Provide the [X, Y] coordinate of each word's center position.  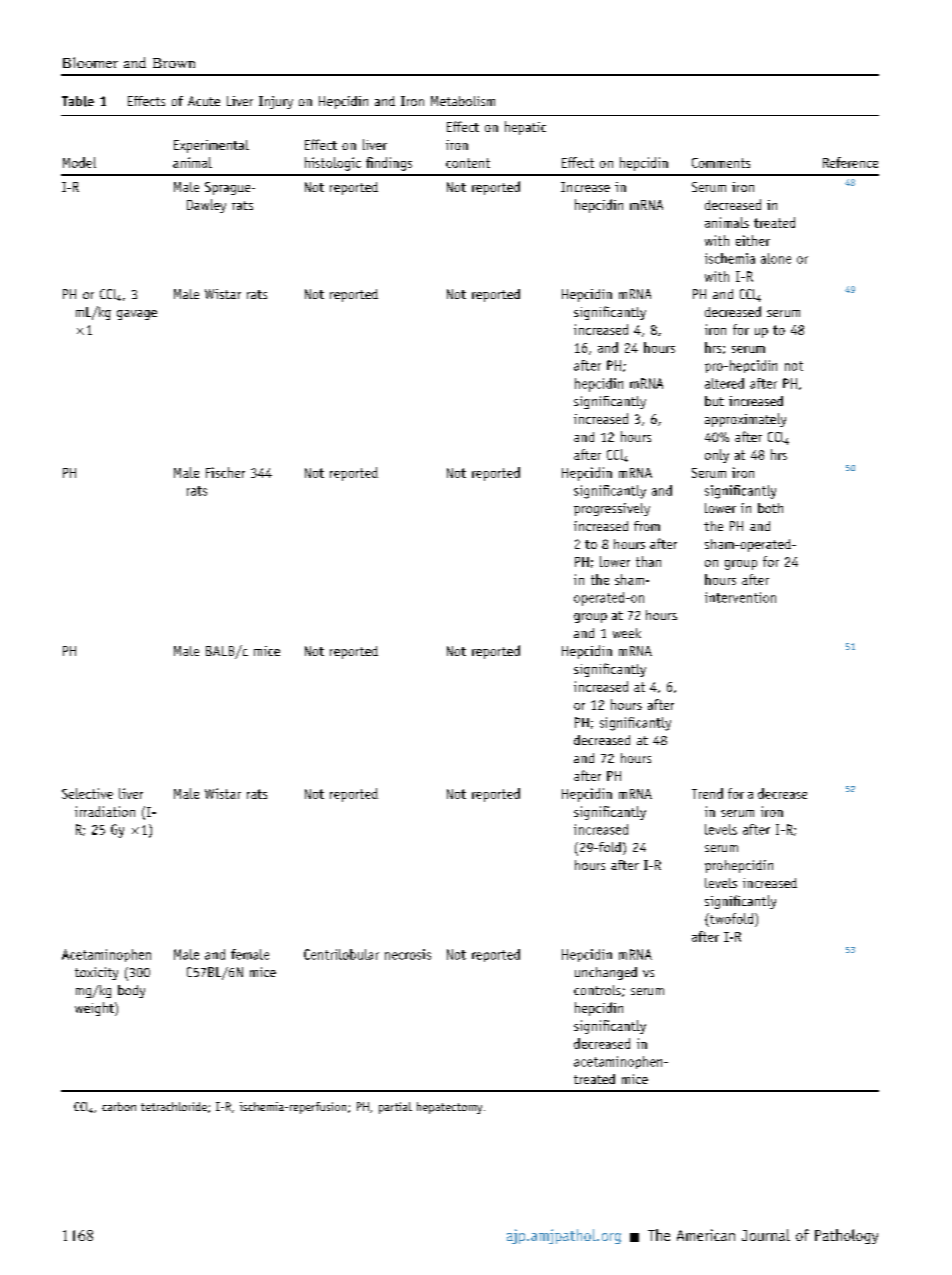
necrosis [408, 954]
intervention [740, 597]
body [131, 991]
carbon [119, 1106]
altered [724, 383]
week [627, 633]
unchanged [606, 973]
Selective [87, 793]
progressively [612, 509]
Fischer [225, 472]
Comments [721, 163]
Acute [204, 101]
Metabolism [463, 101]
